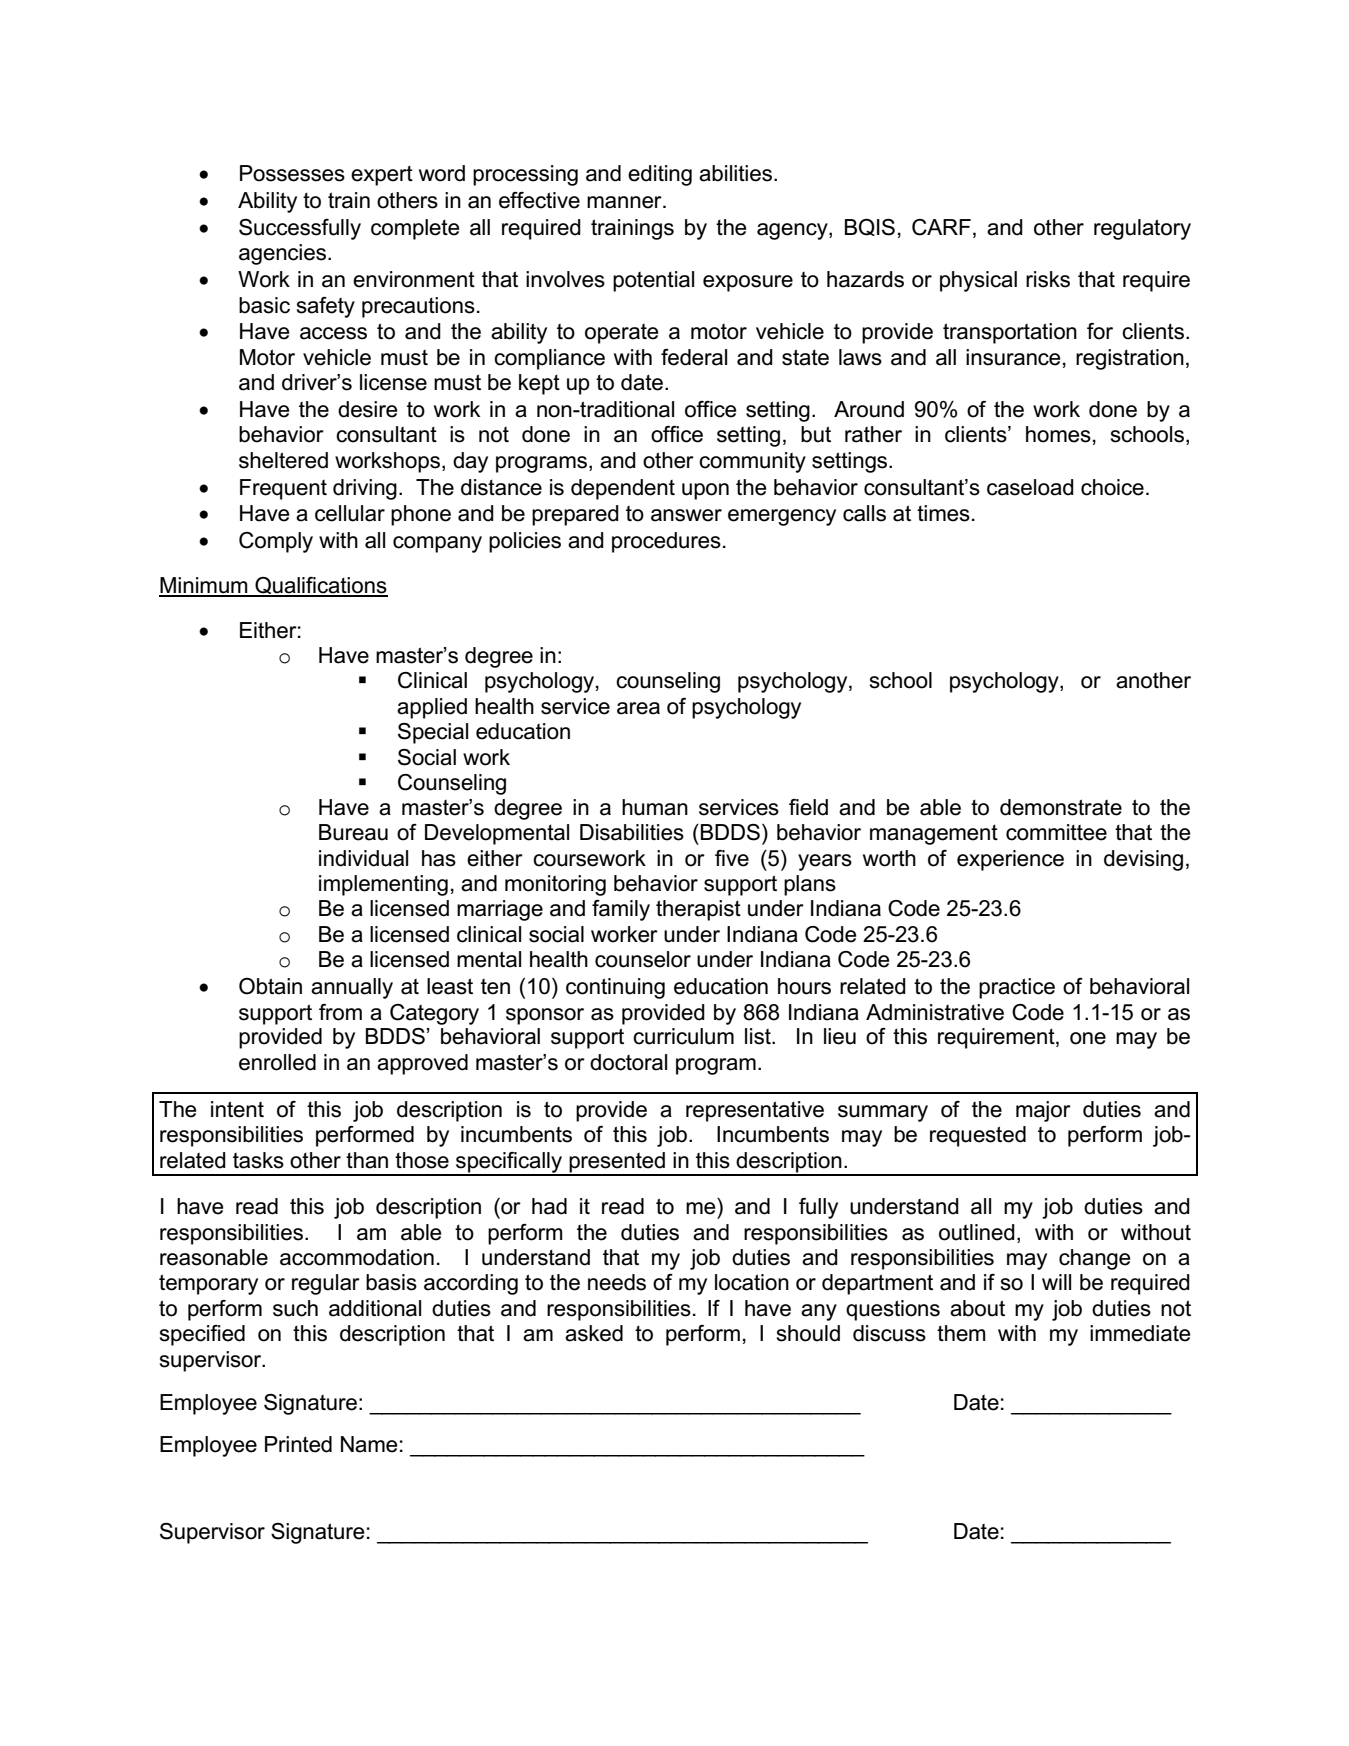  What do you see at coordinates (666, 542) in the document?
I see `procedures` at bounding box center [666, 542].
